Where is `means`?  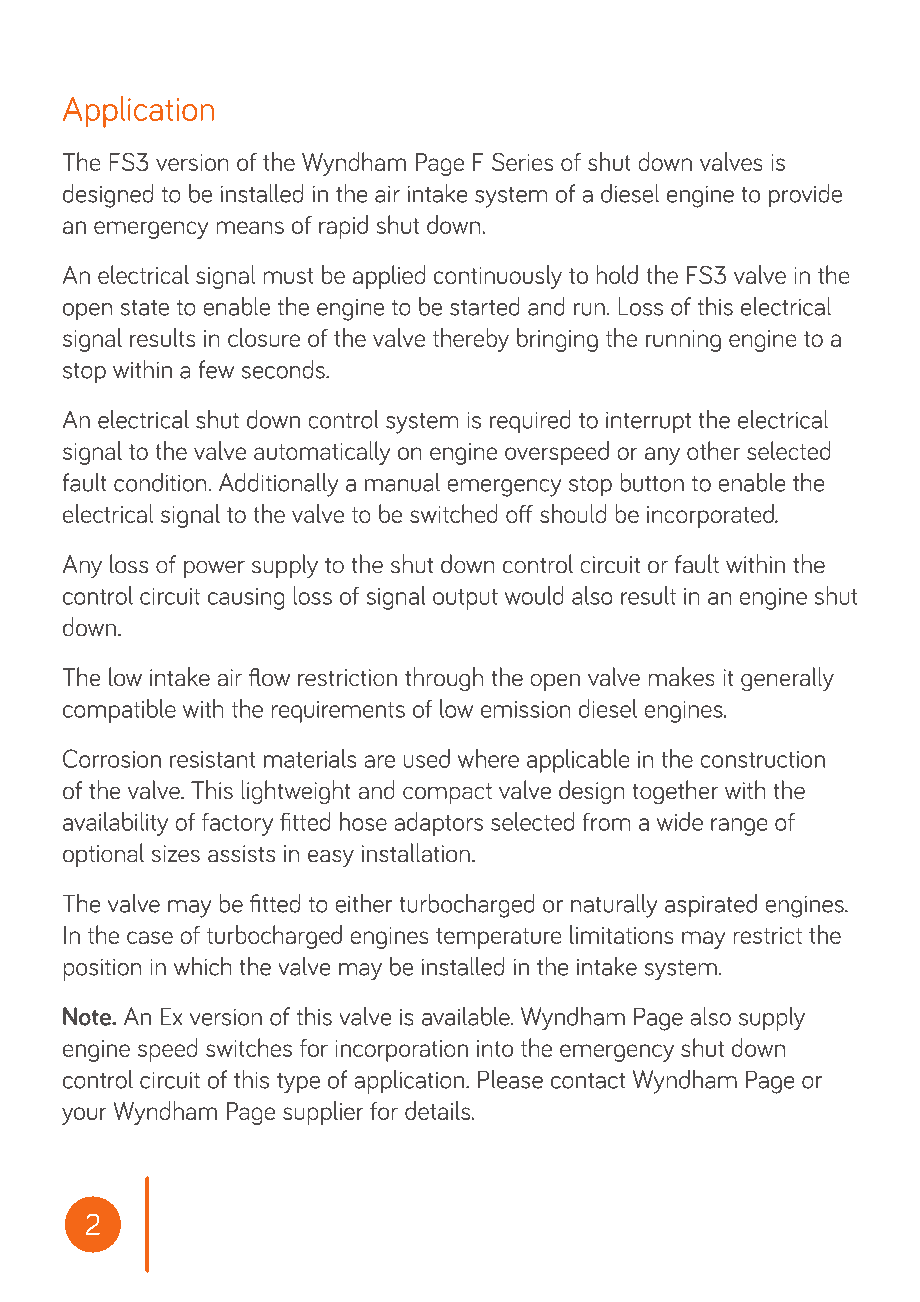 means is located at coordinates (250, 227).
